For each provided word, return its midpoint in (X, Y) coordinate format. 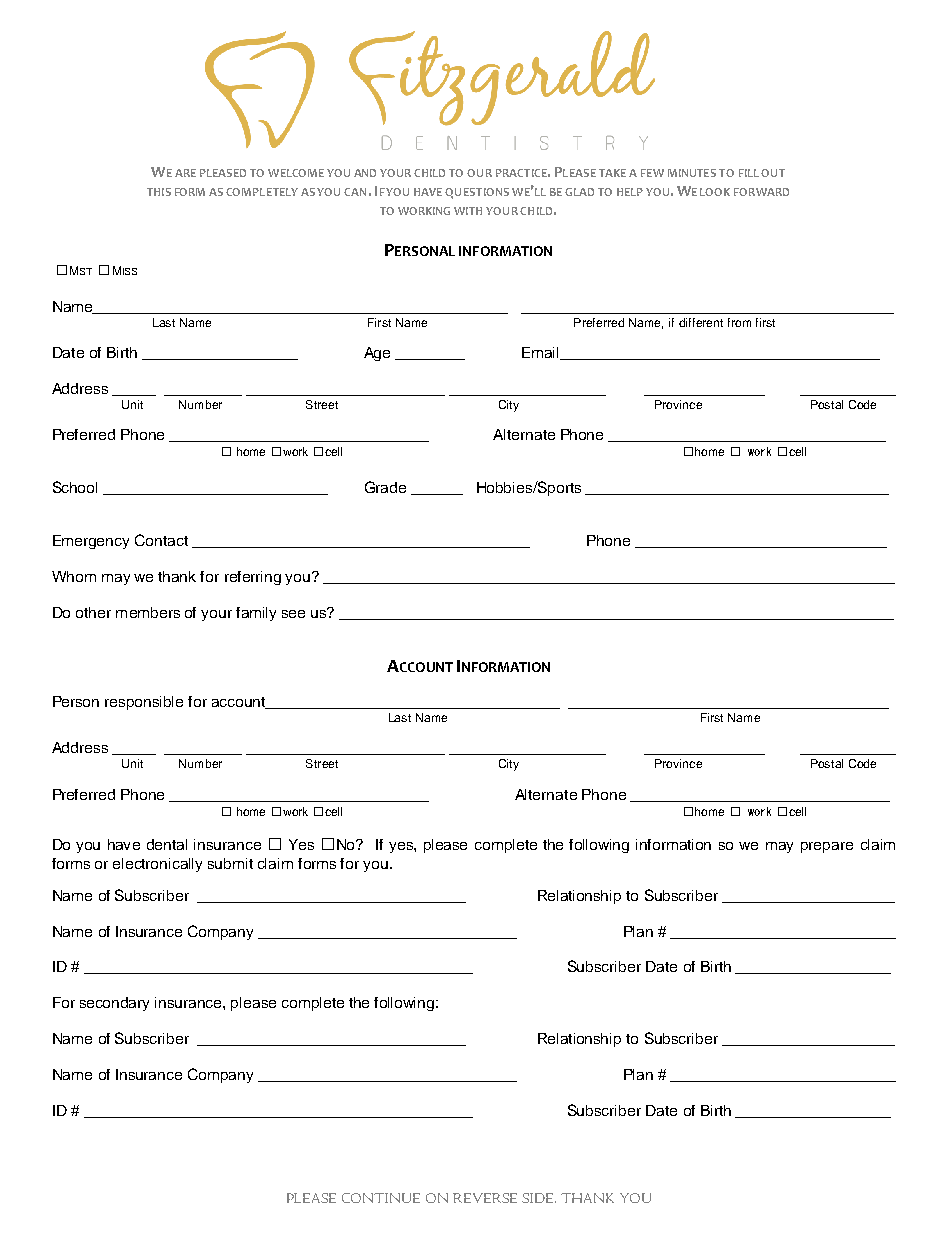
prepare (827, 847)
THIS (159, 192)
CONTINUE (381, 1198)
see (293, 614)
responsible (144, 703)
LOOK (715, 192)
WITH (468, 211)
